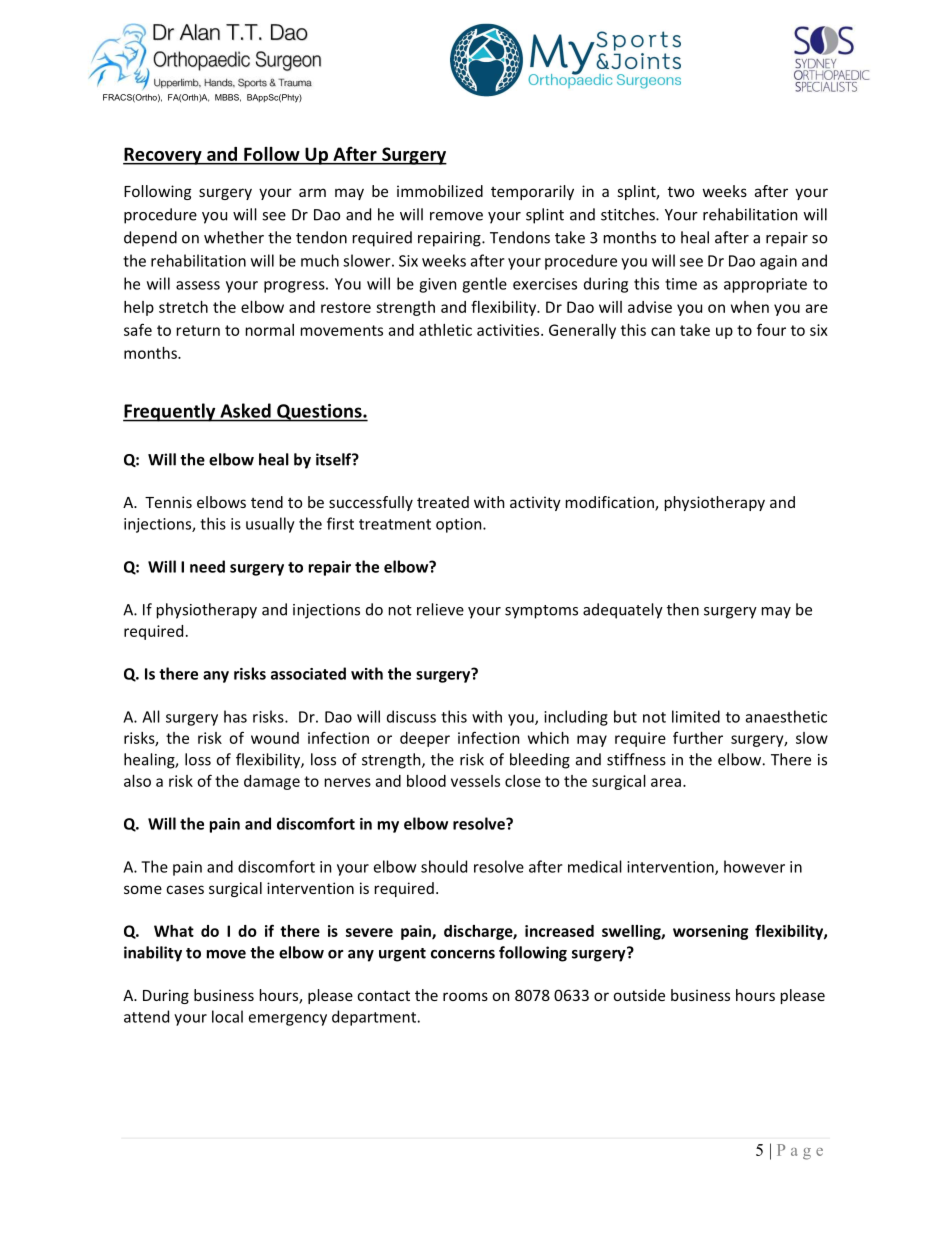 The width and height of the image is (952, 1233). I want to click on need, so click(207, 566).
